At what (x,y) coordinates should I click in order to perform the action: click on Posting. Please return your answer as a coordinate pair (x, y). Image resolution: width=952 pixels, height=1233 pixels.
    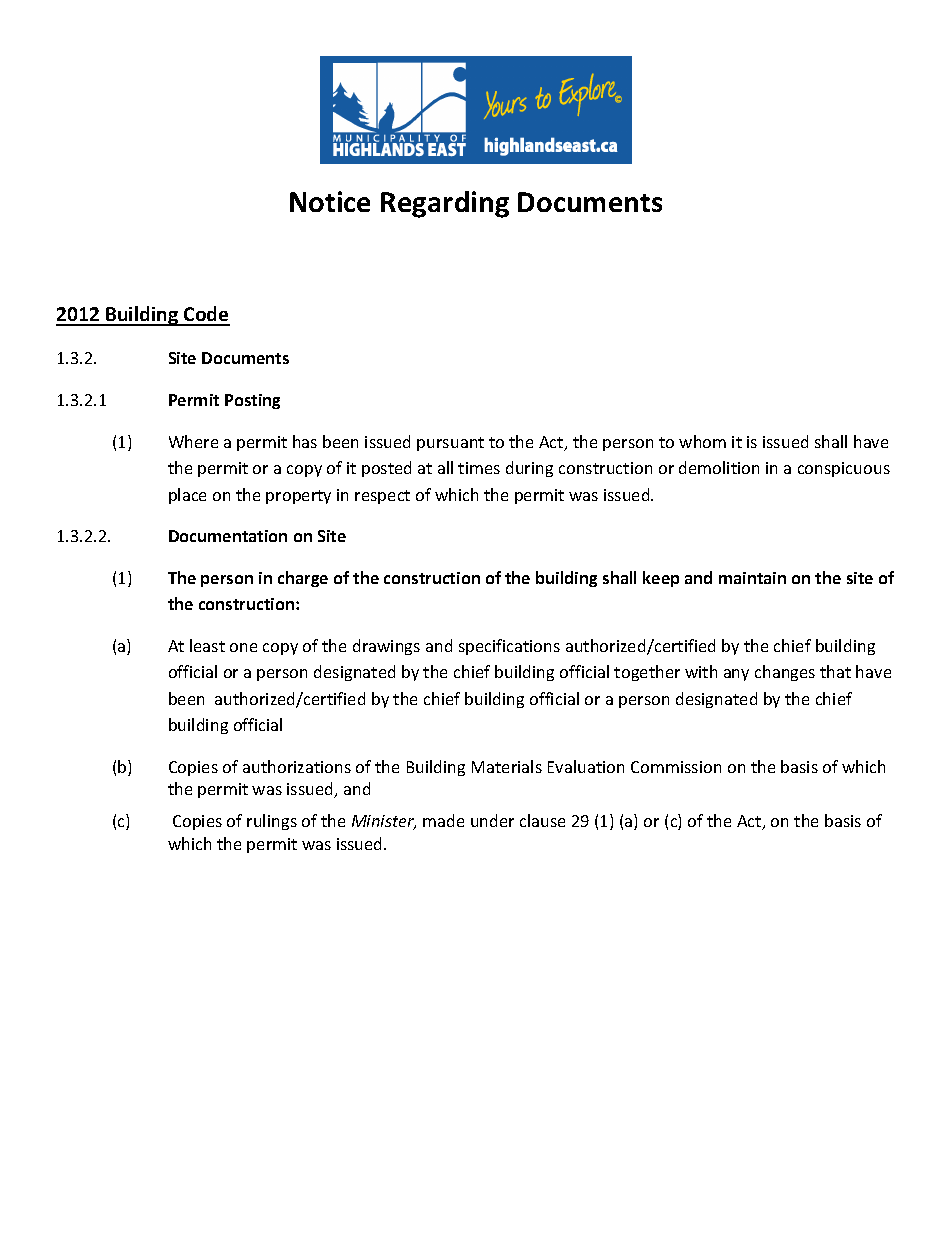
    Looking at the image, I should click on (252, 401).
